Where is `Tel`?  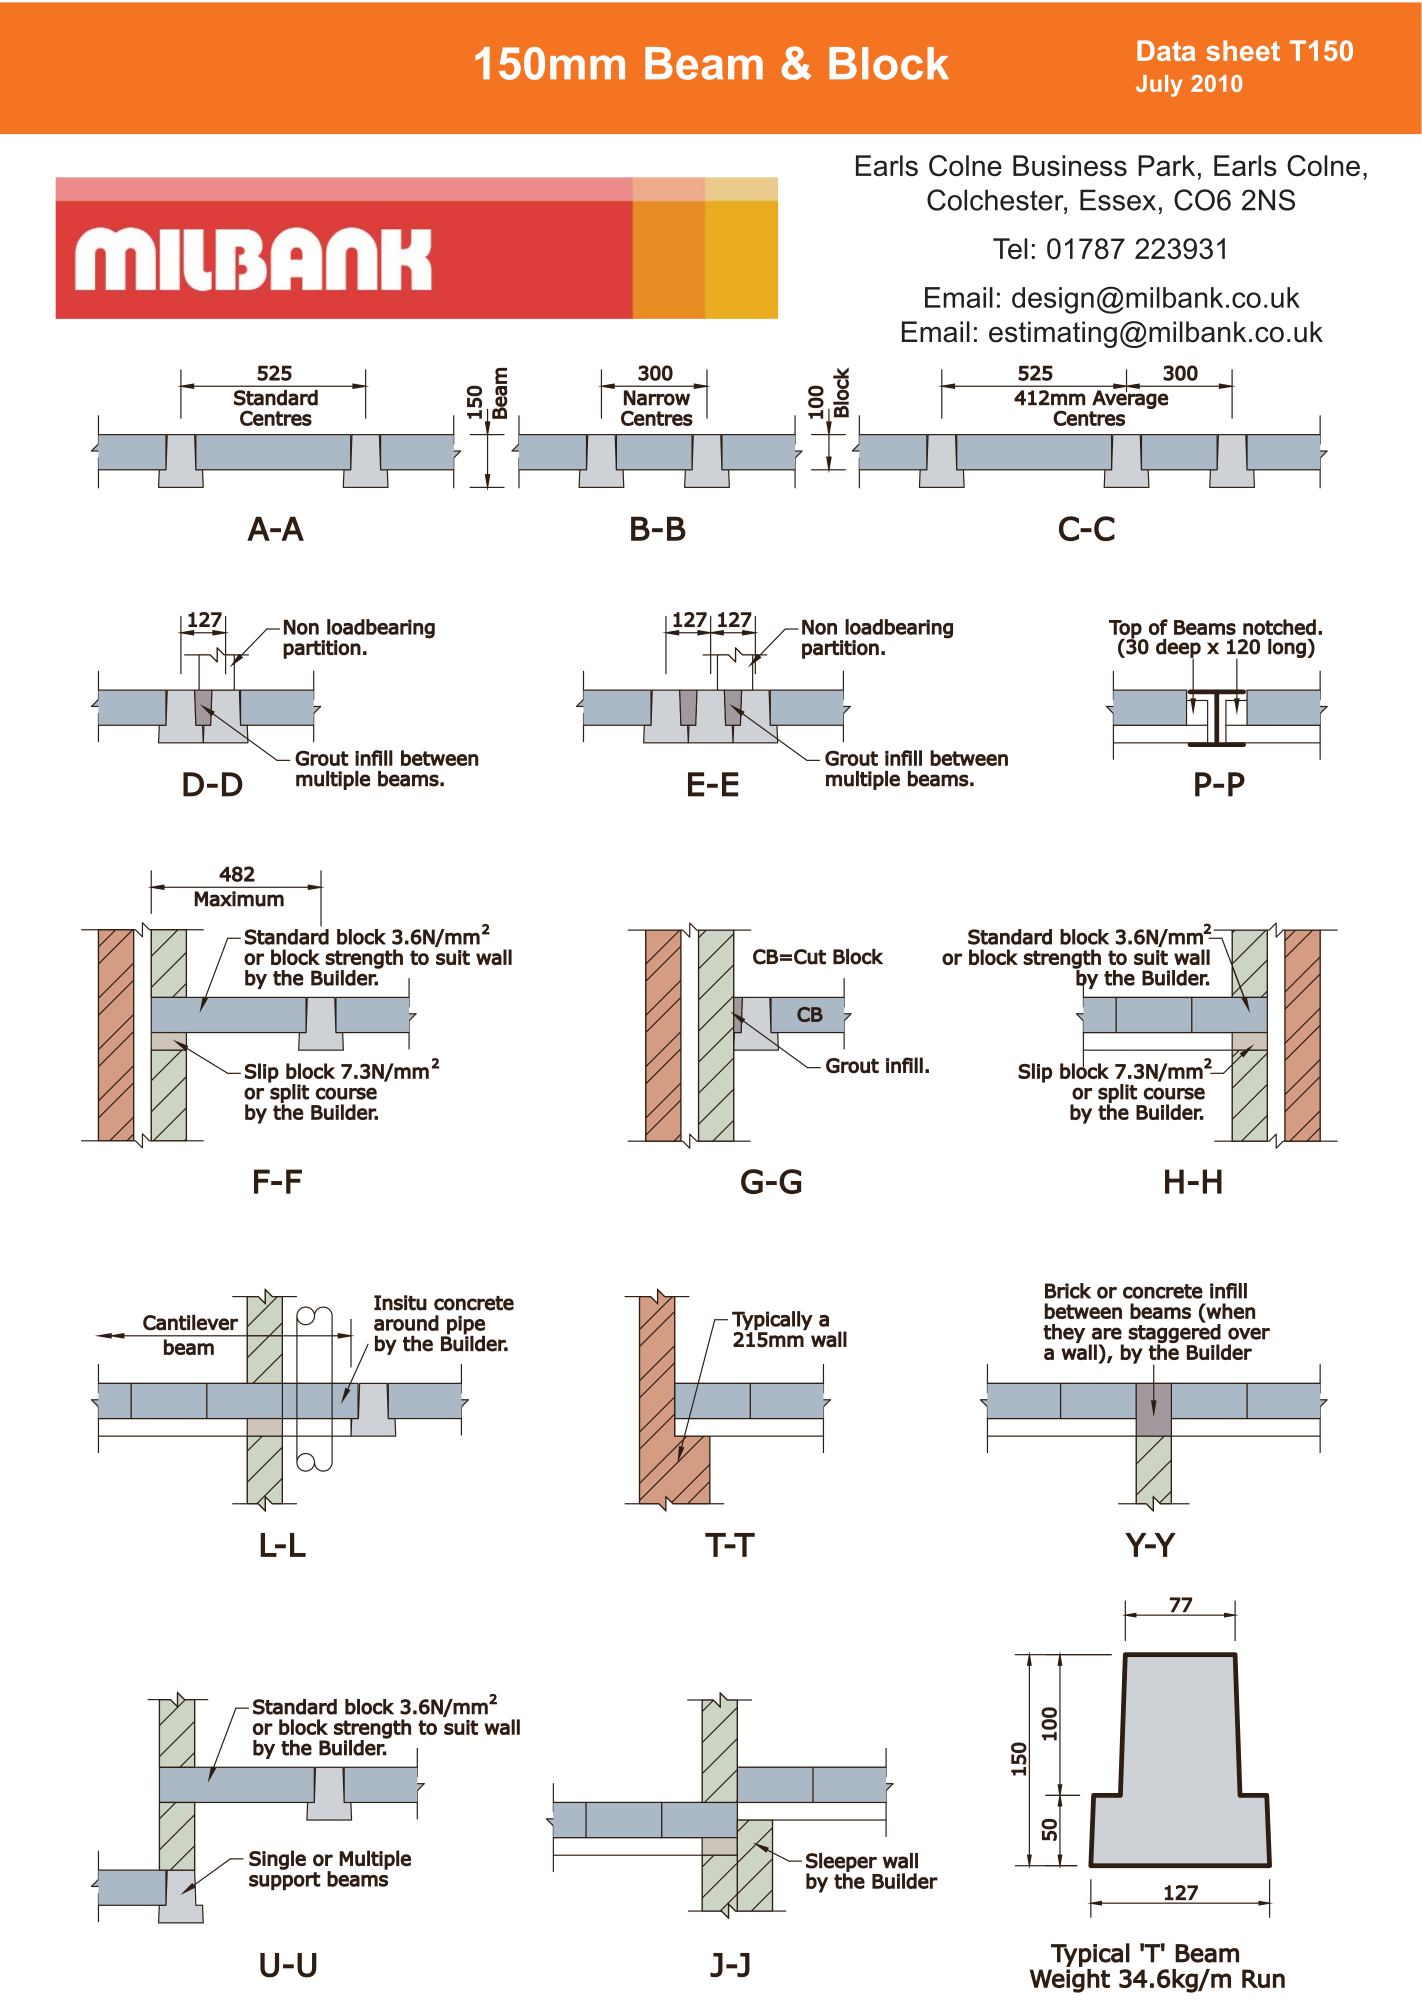 Tel is located at coordinates (1010, 248).
